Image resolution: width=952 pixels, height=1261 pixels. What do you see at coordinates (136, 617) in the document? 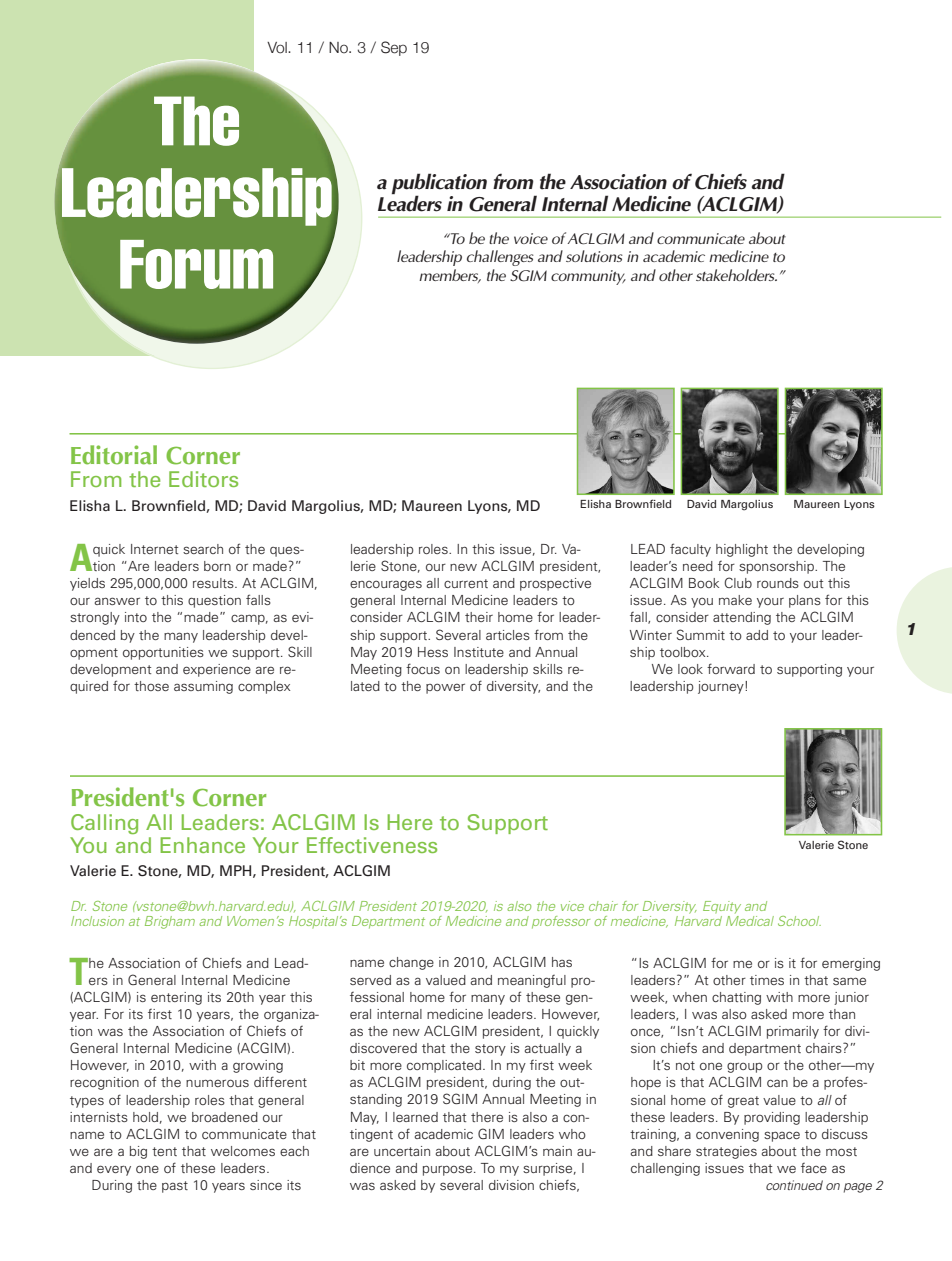
I see `into` at bounding box center [136, 617].
